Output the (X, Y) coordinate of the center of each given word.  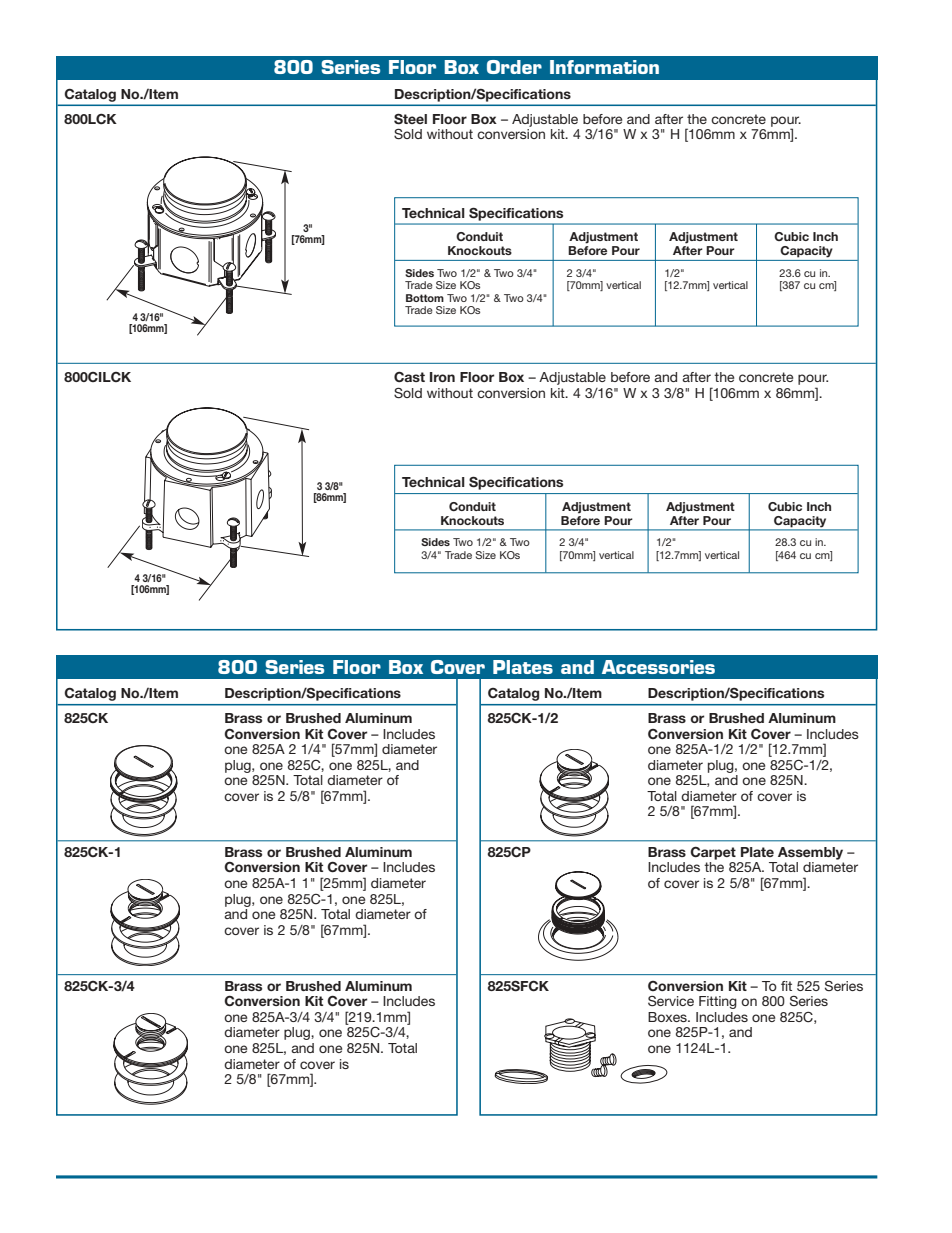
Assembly (810, 853)
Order (514, 67)
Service (671, 1001)
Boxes (668, 1017)
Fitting (718, 1002)
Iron (442, 377)
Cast (409, 376)
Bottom (425, 298)
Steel (410, 119)
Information (604, 67)
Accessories (658, 667)
